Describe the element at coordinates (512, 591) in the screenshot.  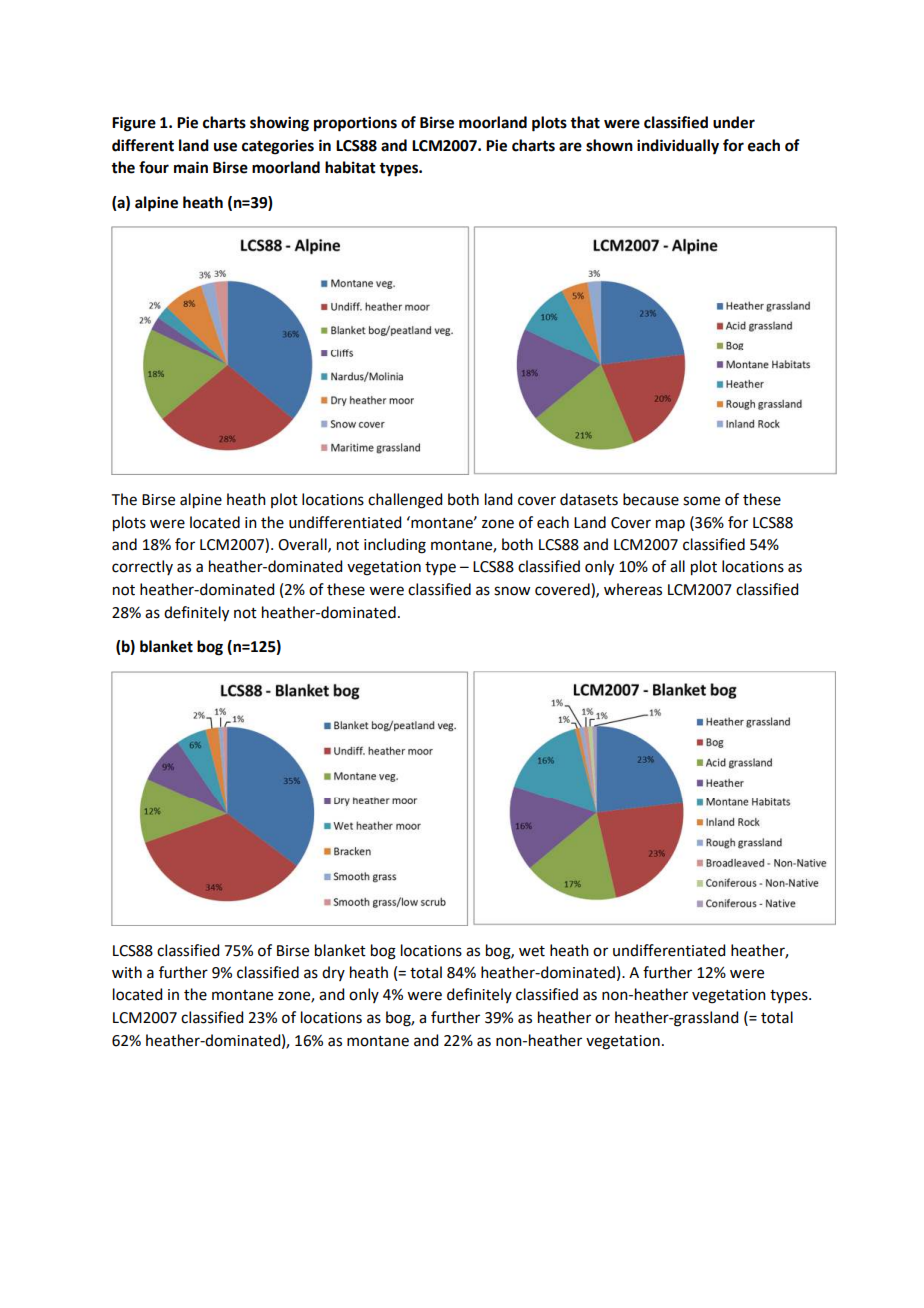
I see `snow` at that location.
